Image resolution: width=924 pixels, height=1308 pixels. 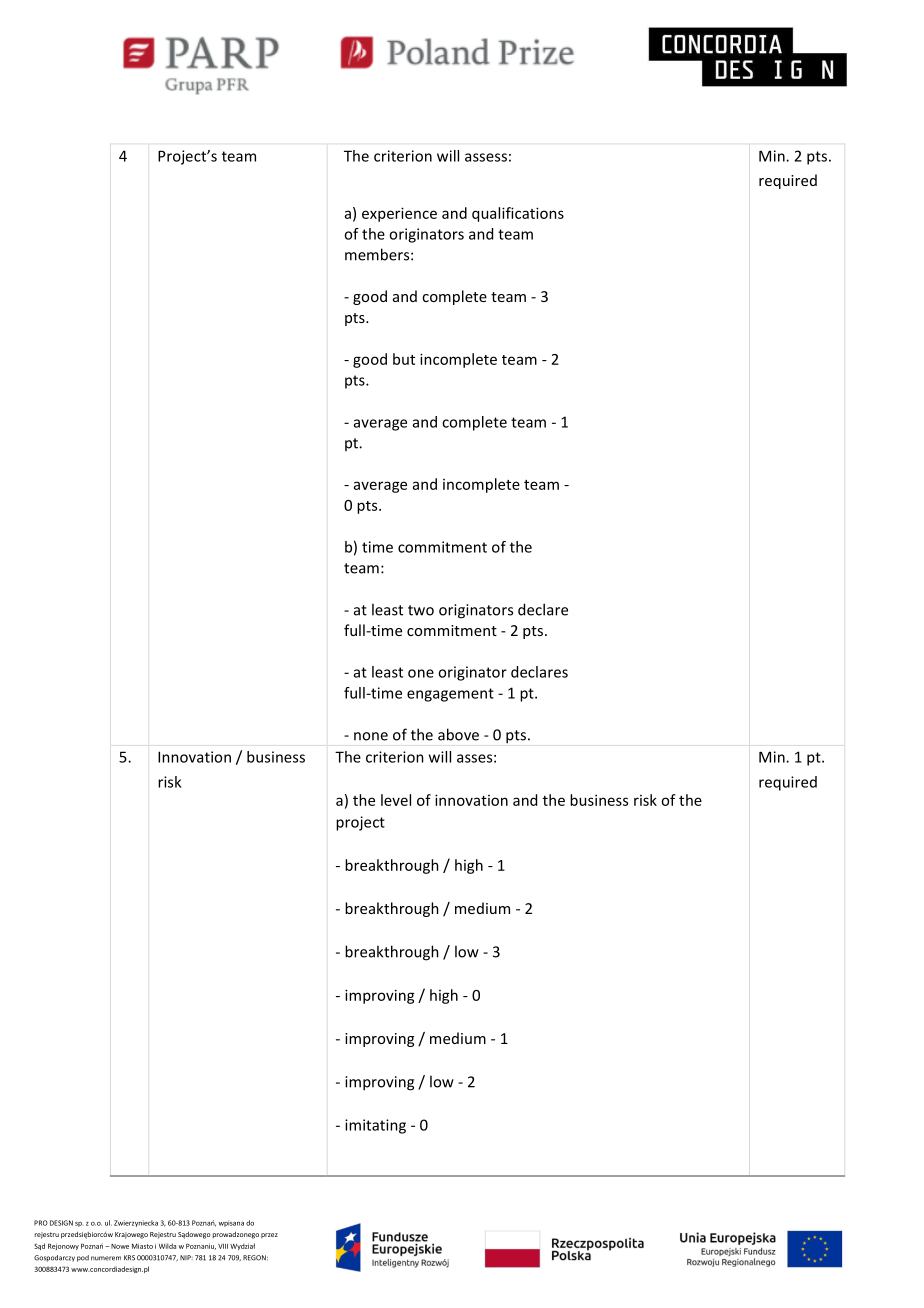 I want to click on imitating, so click(x=375, y=1126).
